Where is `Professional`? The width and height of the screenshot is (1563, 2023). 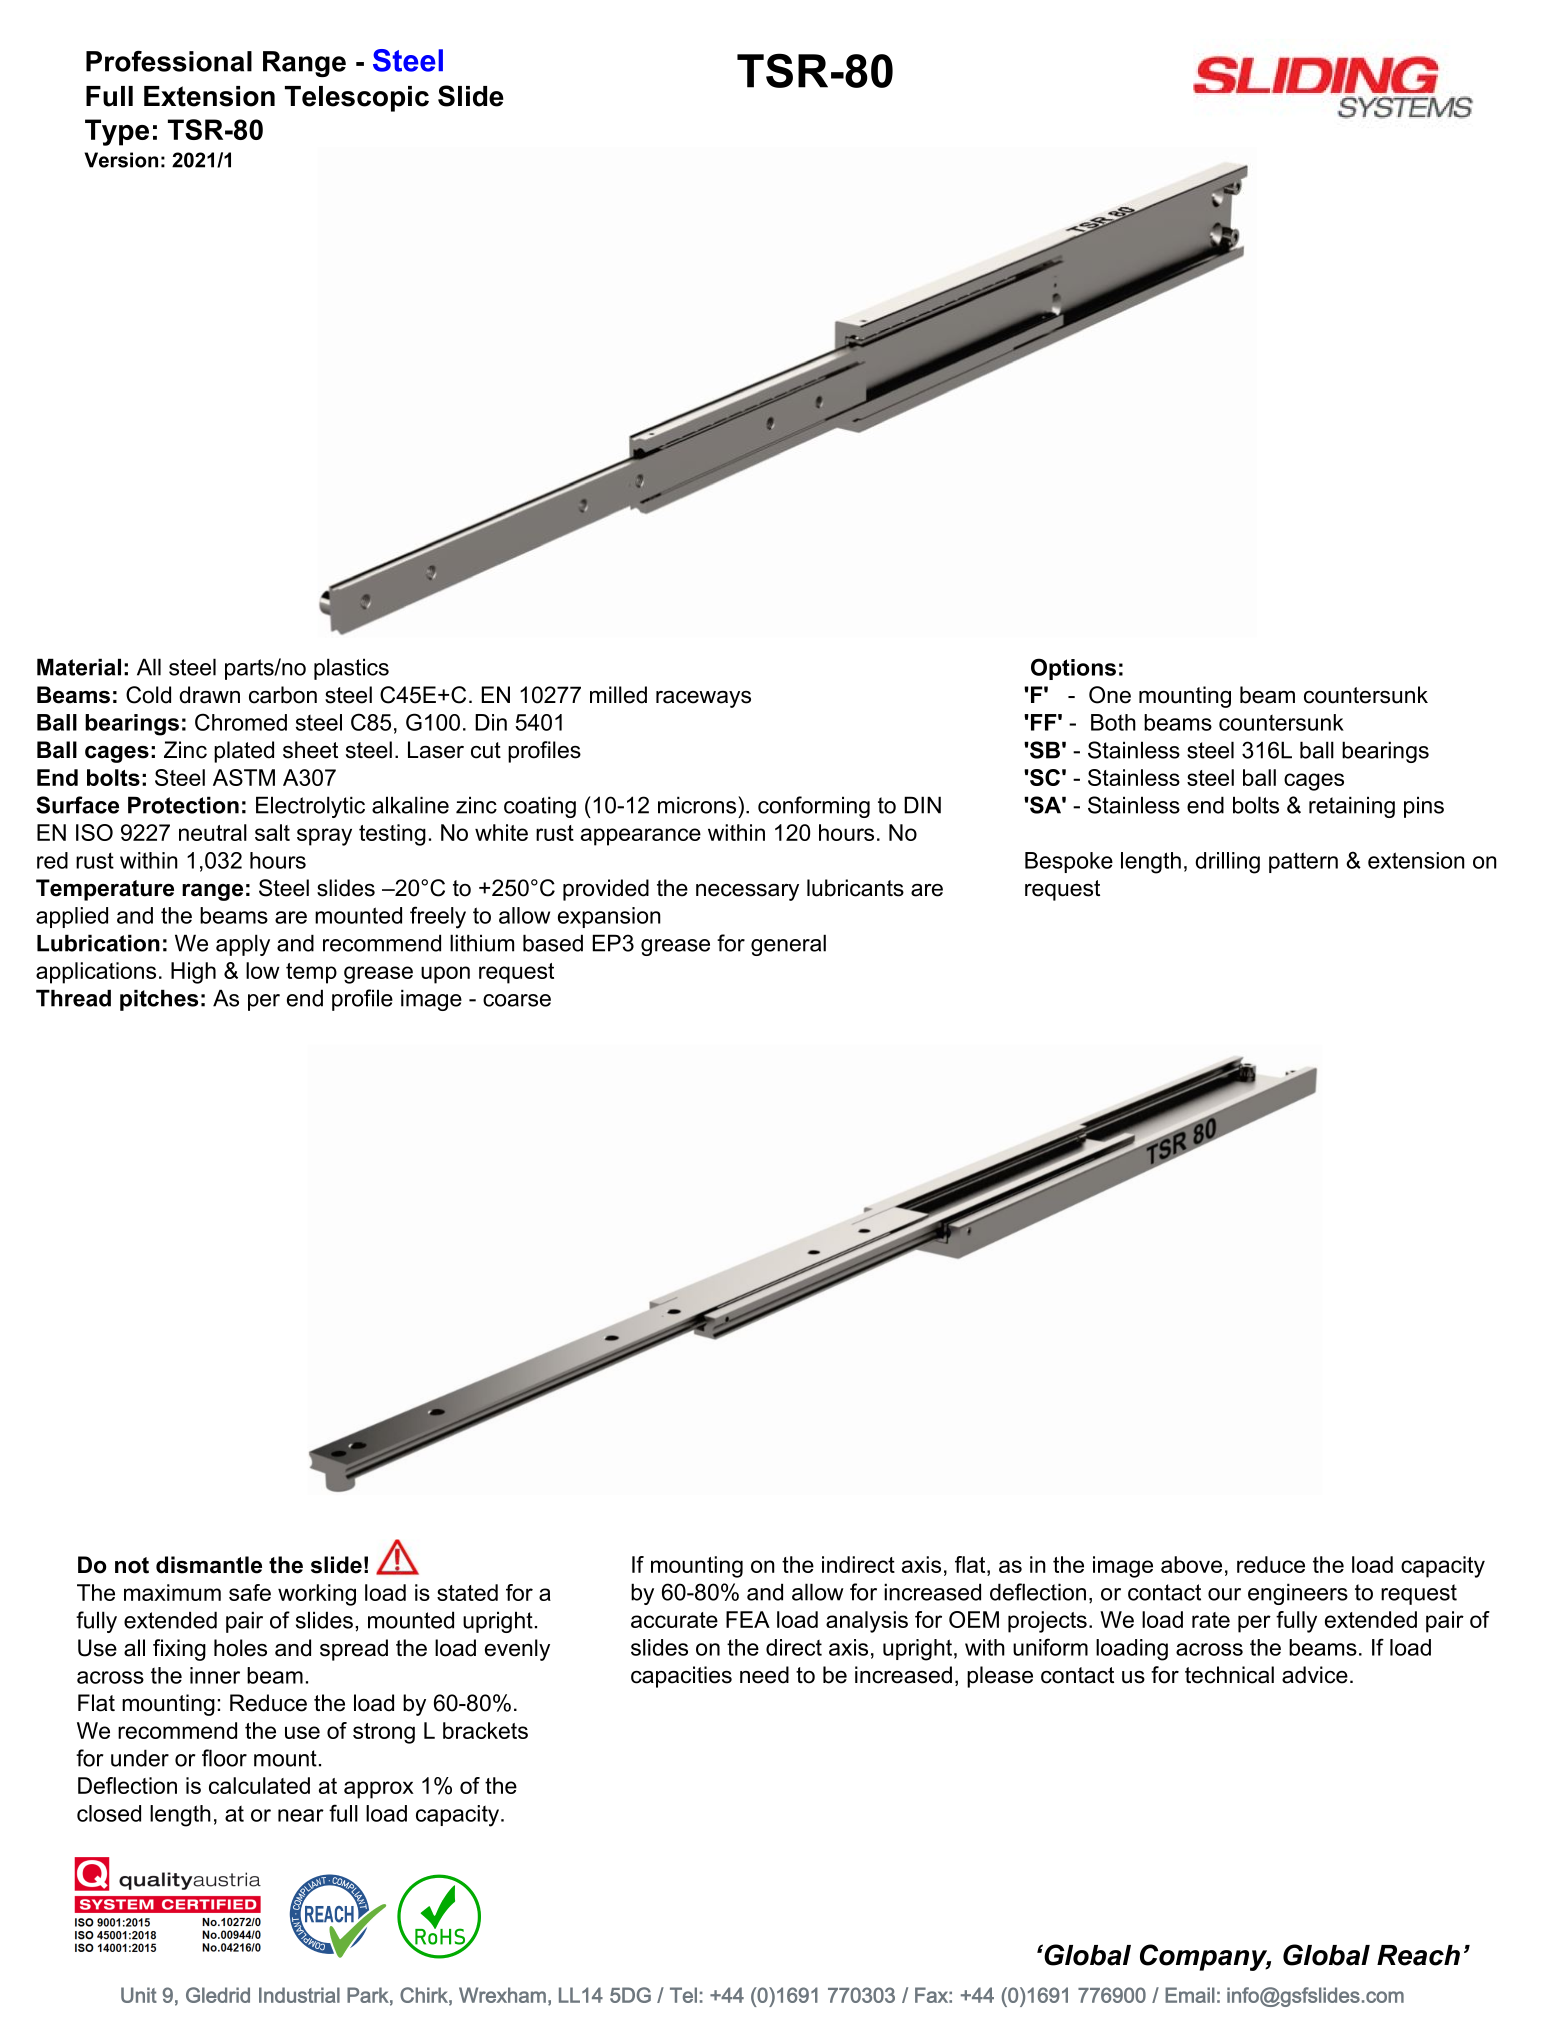
Professional is located at coordinates (169, 61).
